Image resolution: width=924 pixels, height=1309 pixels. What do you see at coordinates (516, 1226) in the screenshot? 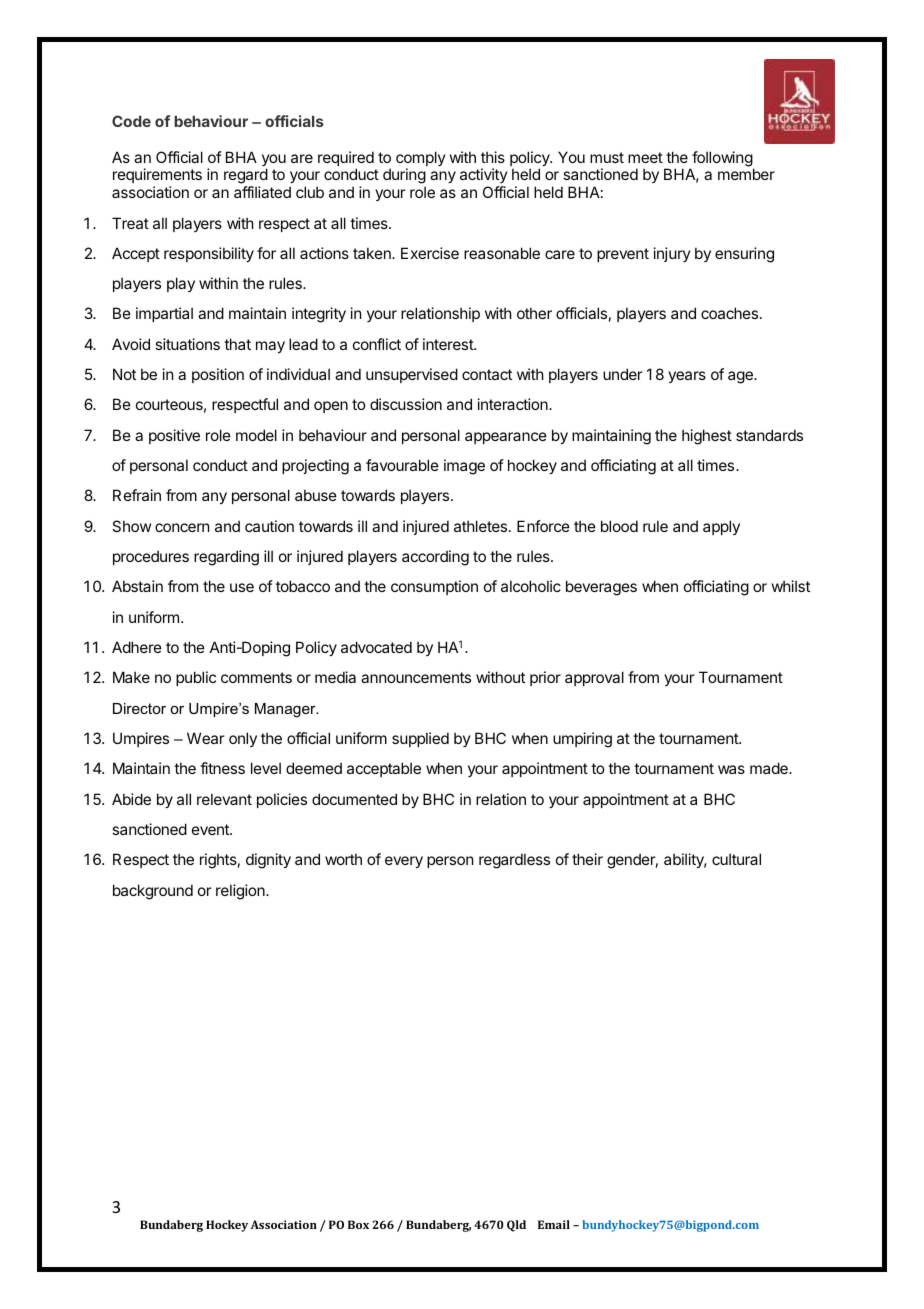
I see `Qld` at bounding box center [516, 1226].
